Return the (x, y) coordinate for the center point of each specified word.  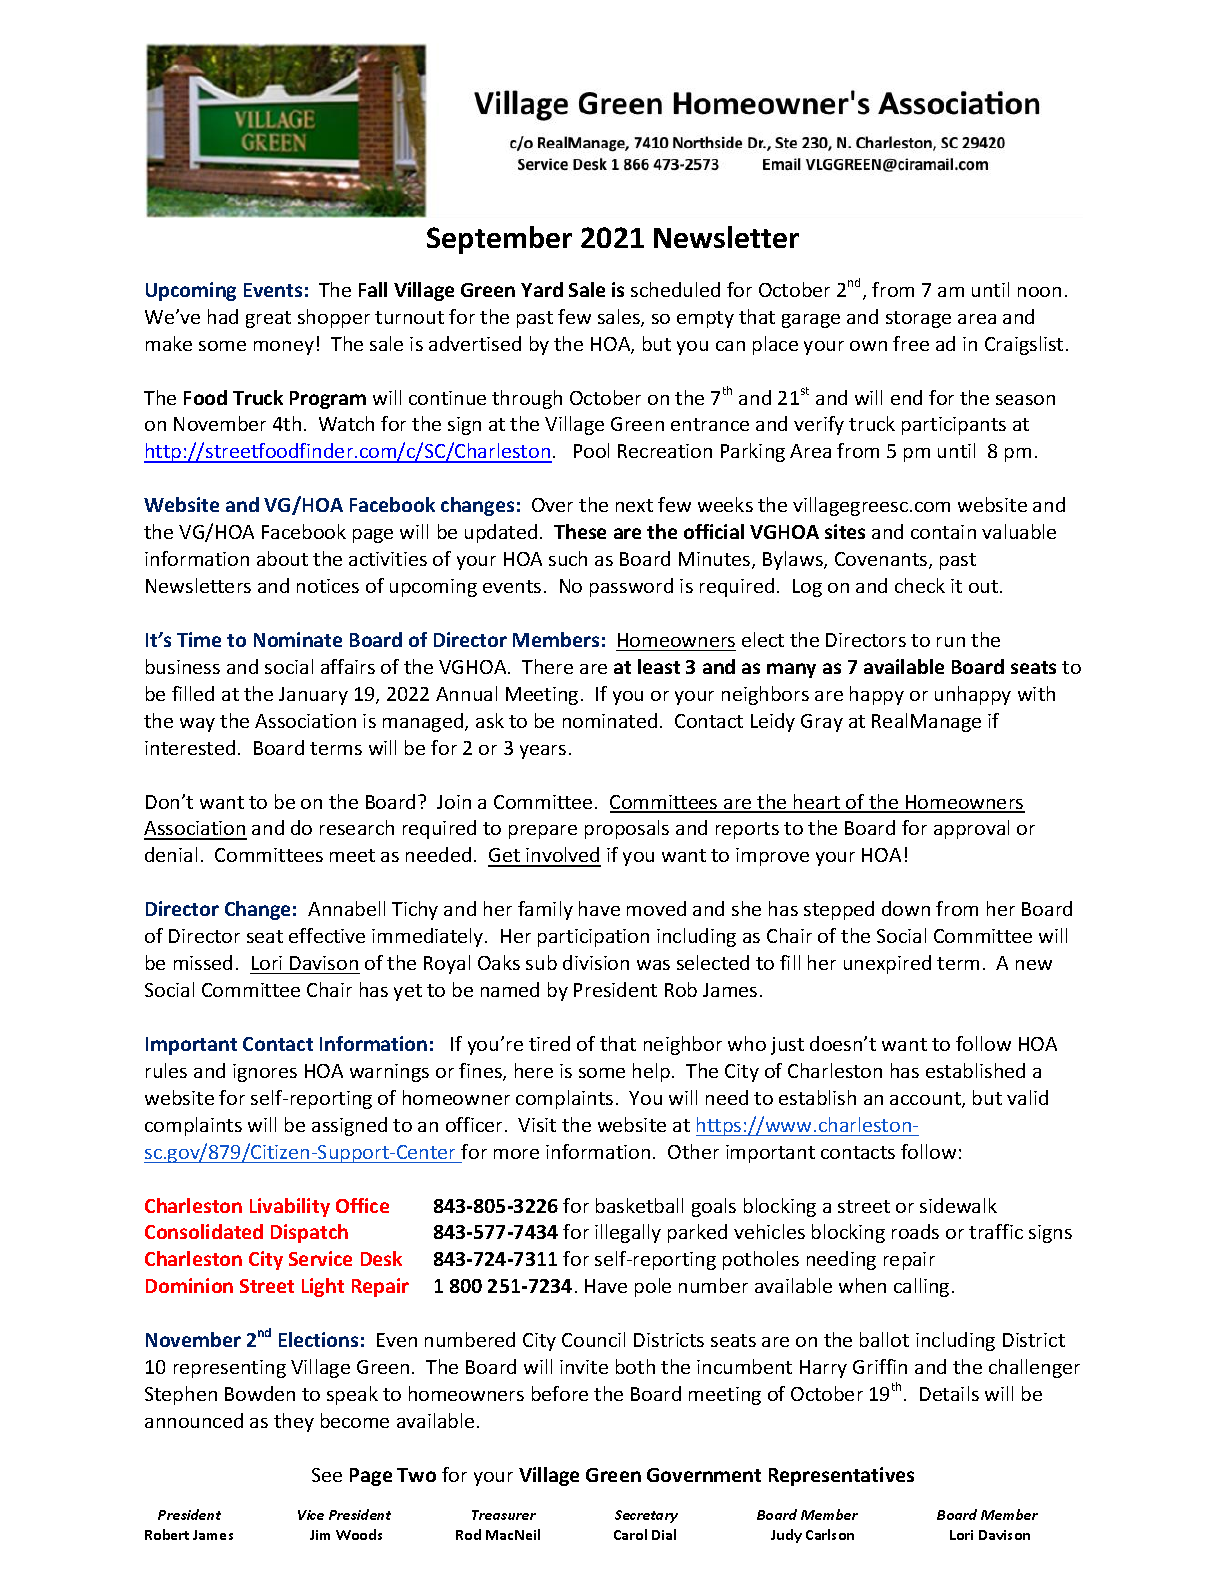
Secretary (646, 1516)
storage (918, 319)
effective (327, 935)
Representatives (841, 1476)
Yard (542, 289)
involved (562, 856)
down (906, 908)
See (327, 1475)
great (268, 319)
